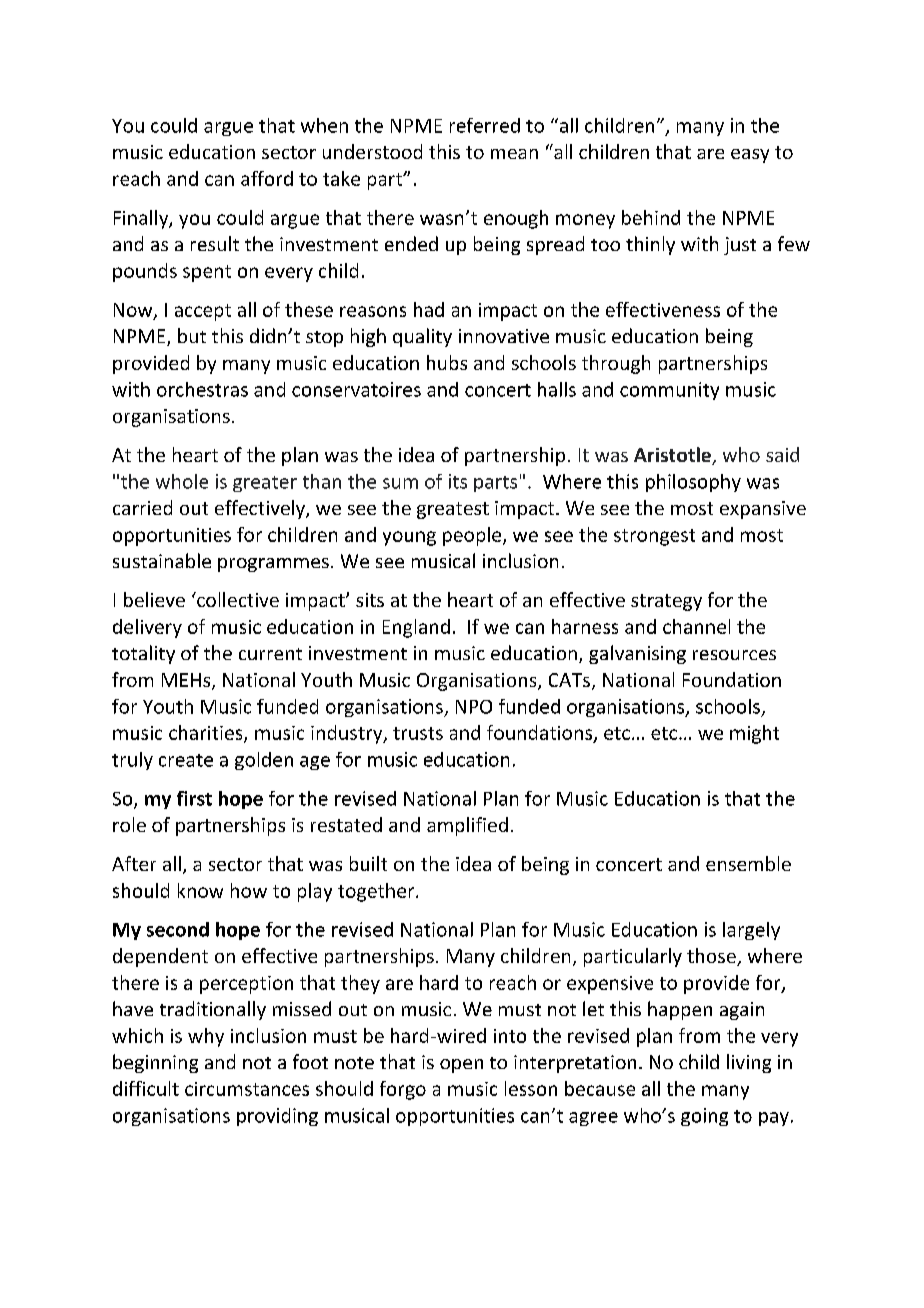  Describe the element at coordinates (192, 335) in the document. I see `but` at that location.
